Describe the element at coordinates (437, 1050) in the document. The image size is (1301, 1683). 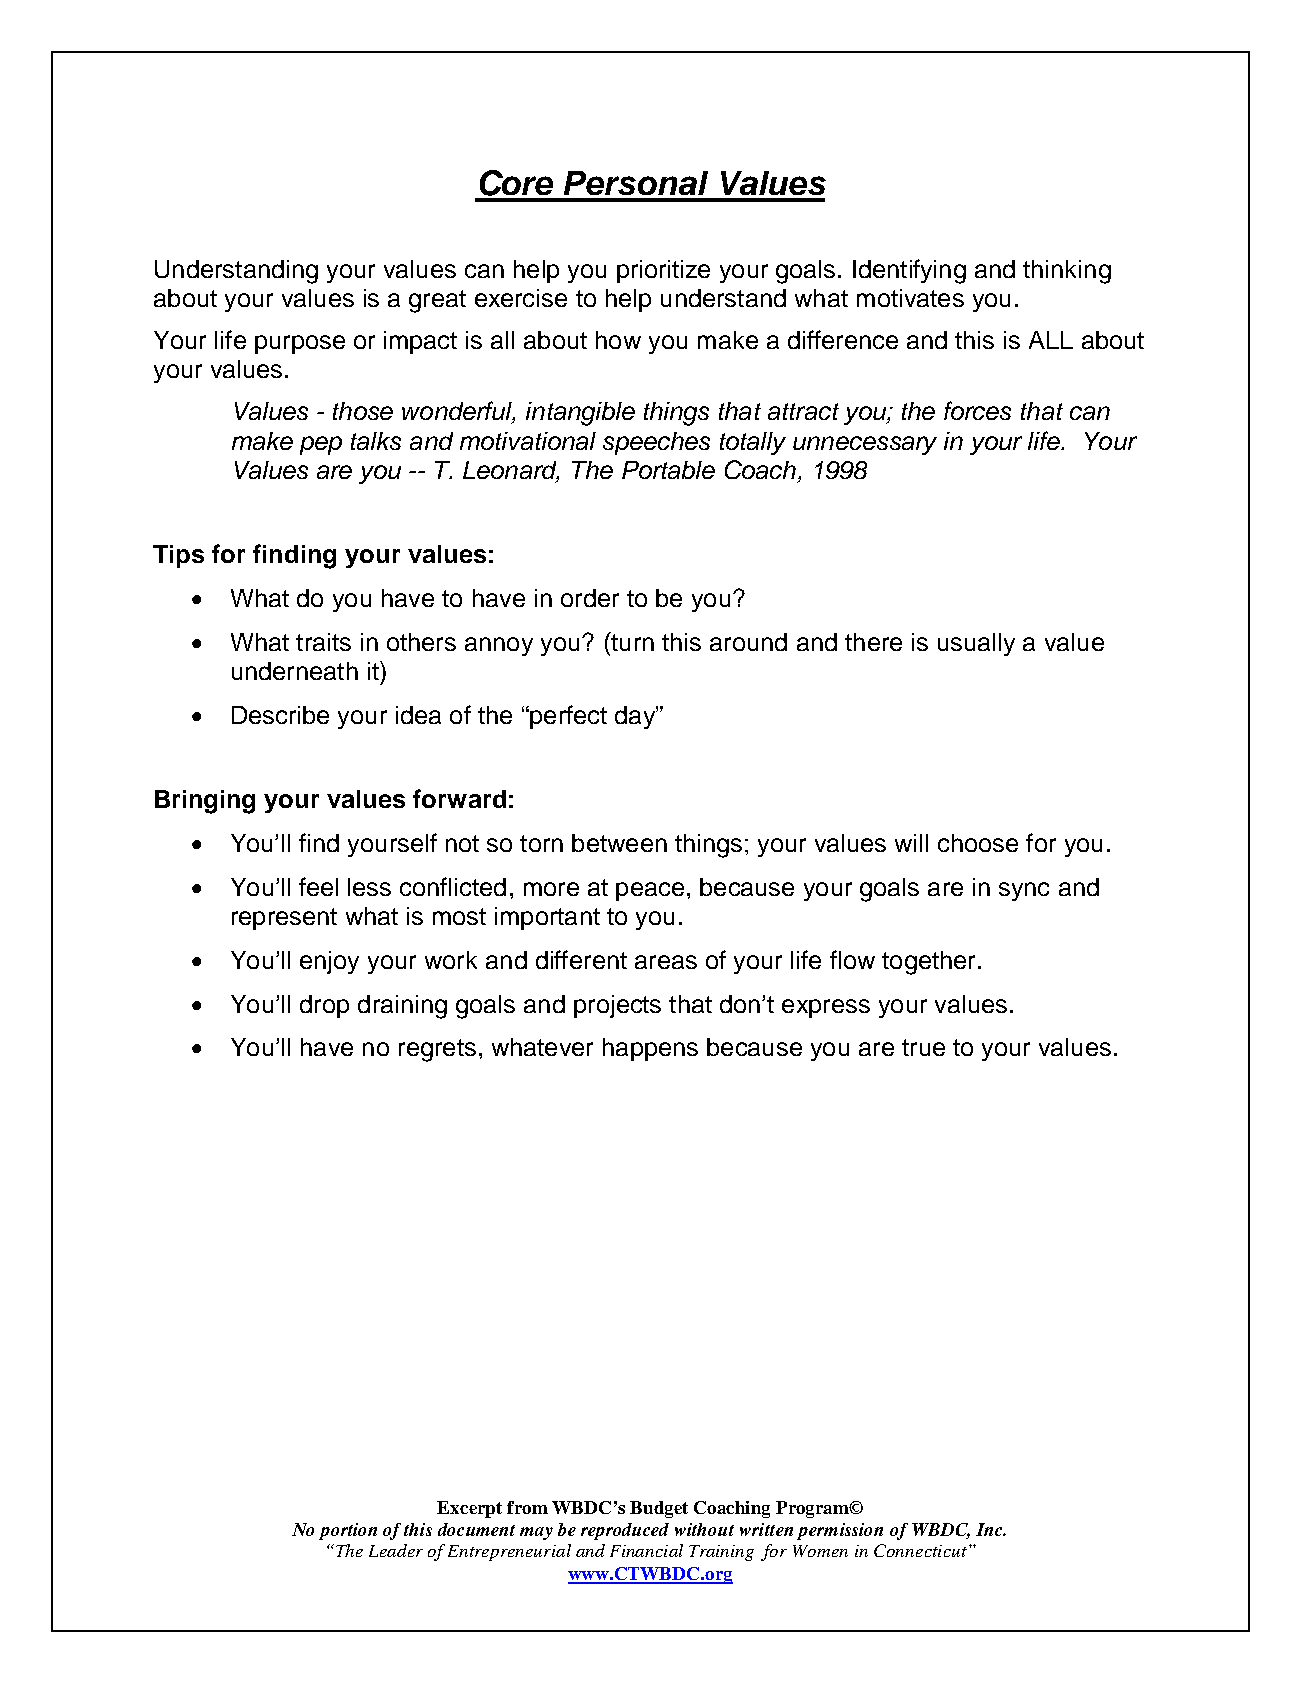
I see `regrets` at that location.
